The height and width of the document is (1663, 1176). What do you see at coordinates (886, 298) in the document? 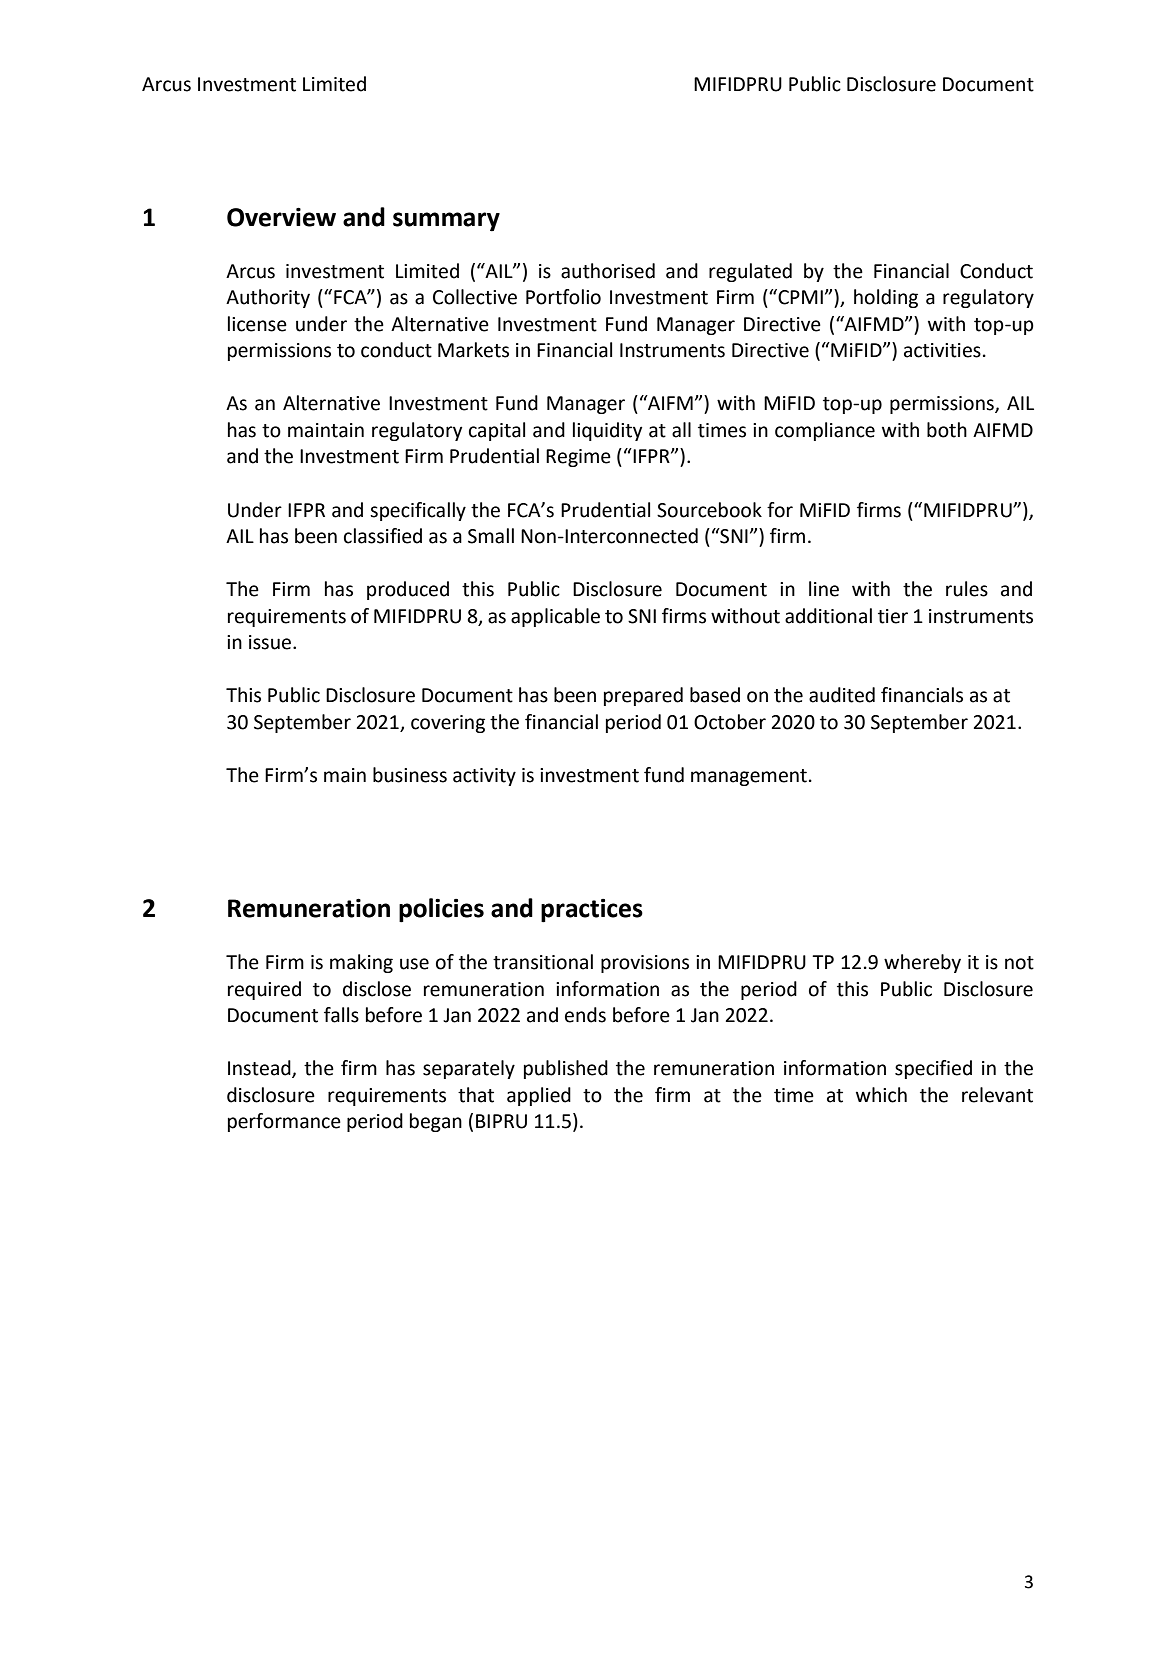
I see `holding` at bounding box center [886, 298].
